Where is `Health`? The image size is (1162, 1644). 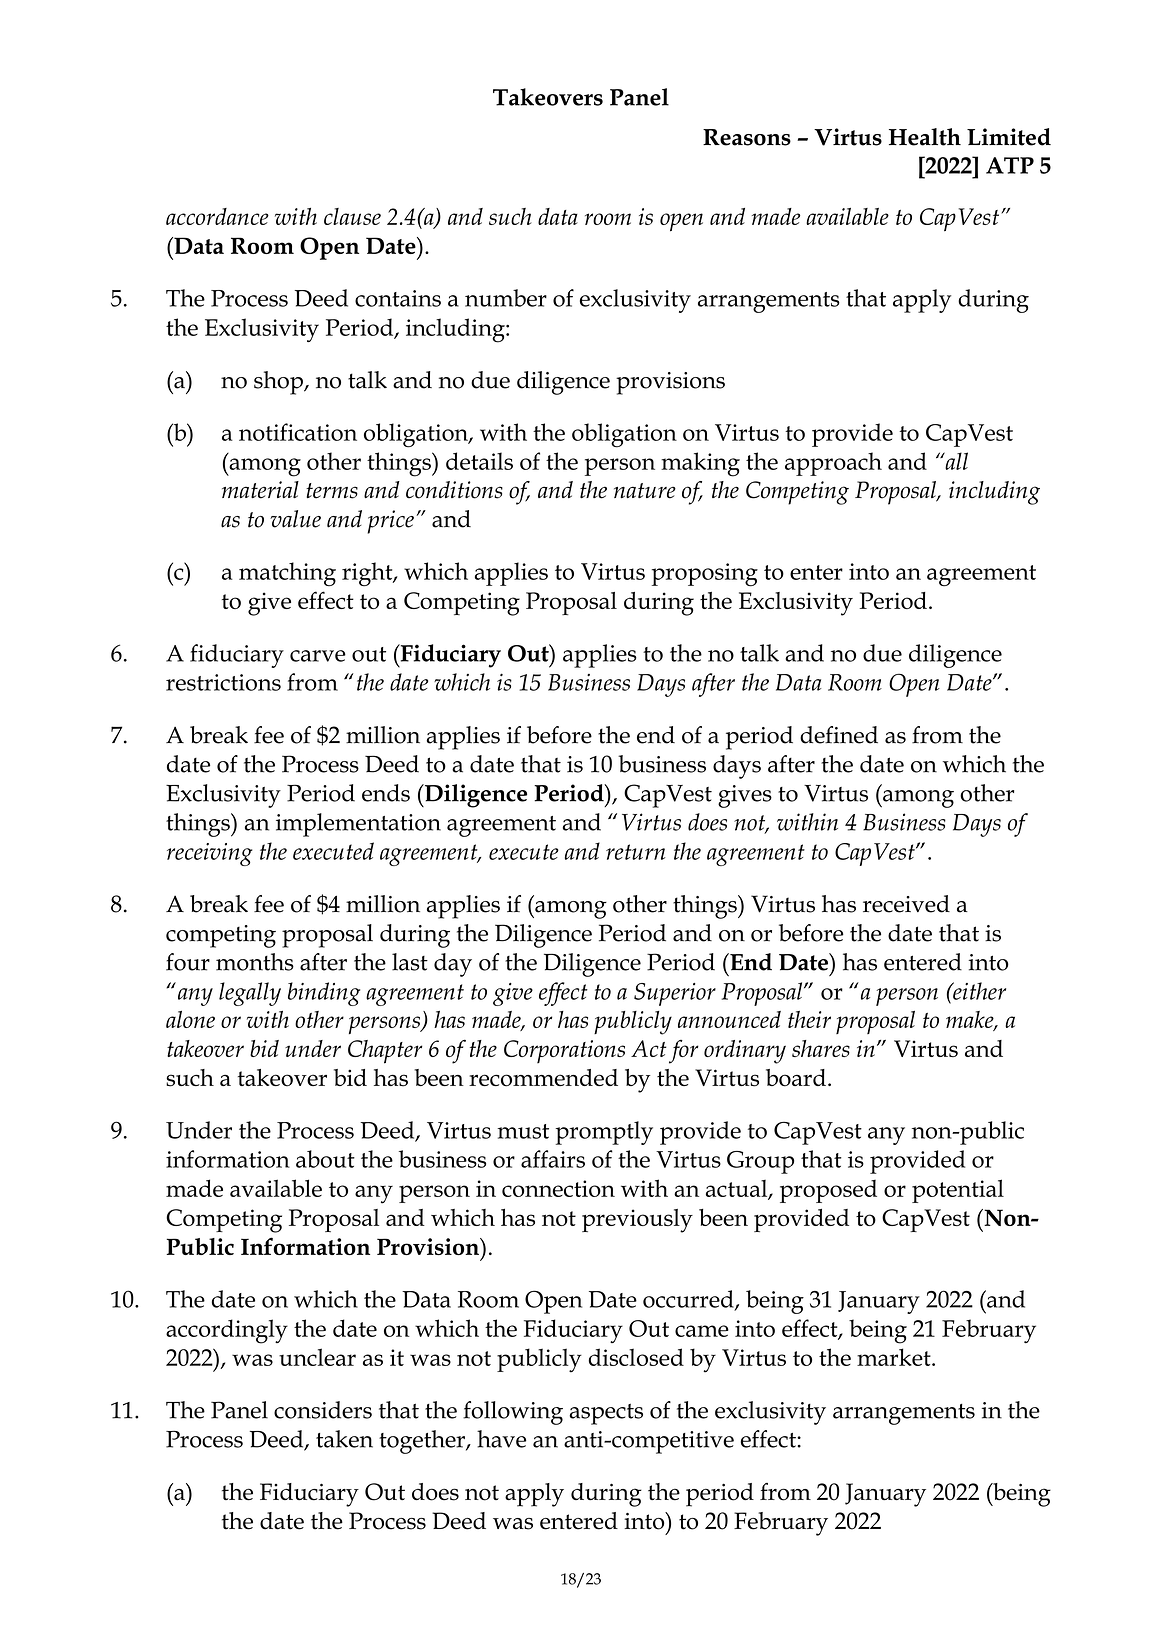
Health is located at coordinates (925, 137).
